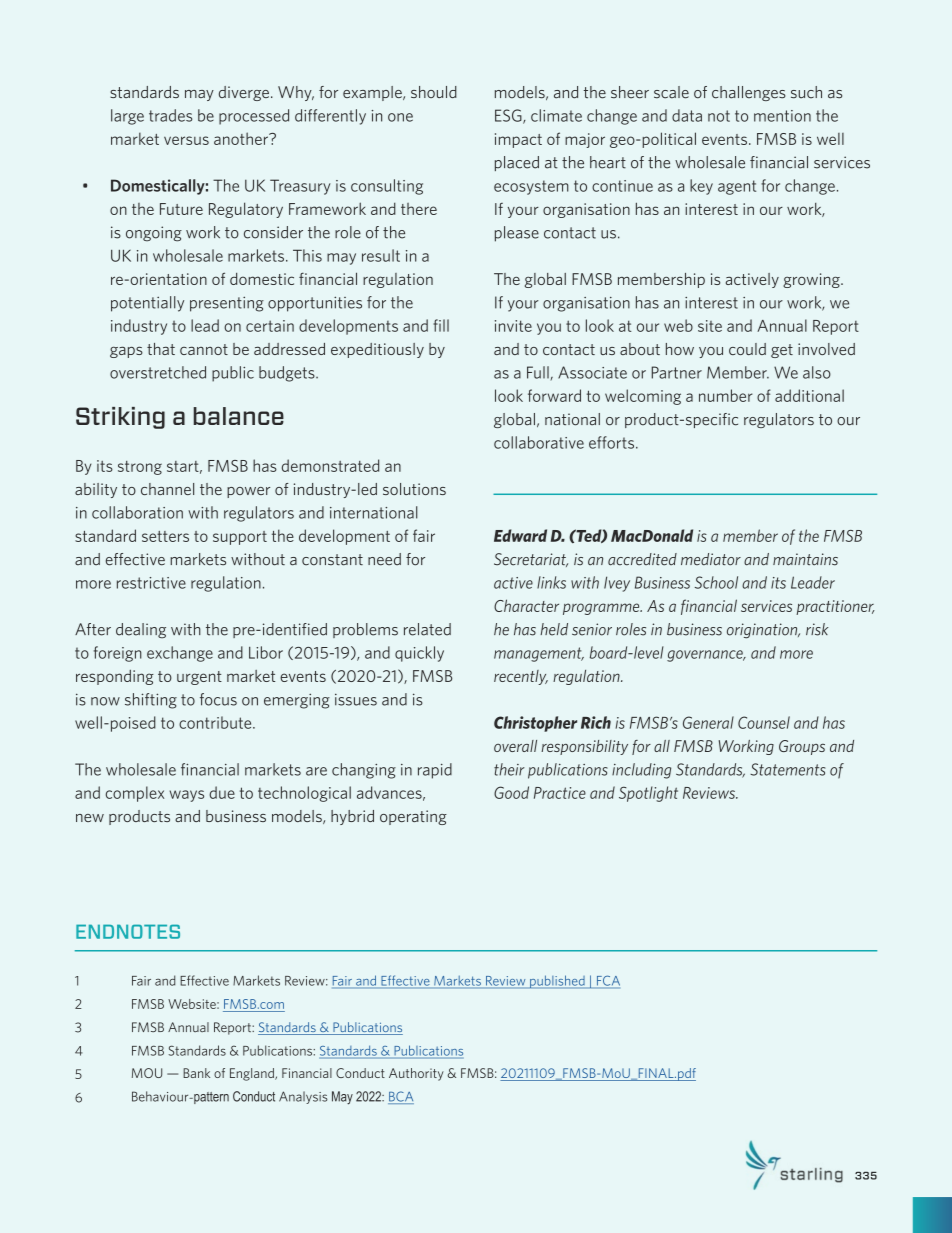  I want to click on strong, so click(140, 468).
